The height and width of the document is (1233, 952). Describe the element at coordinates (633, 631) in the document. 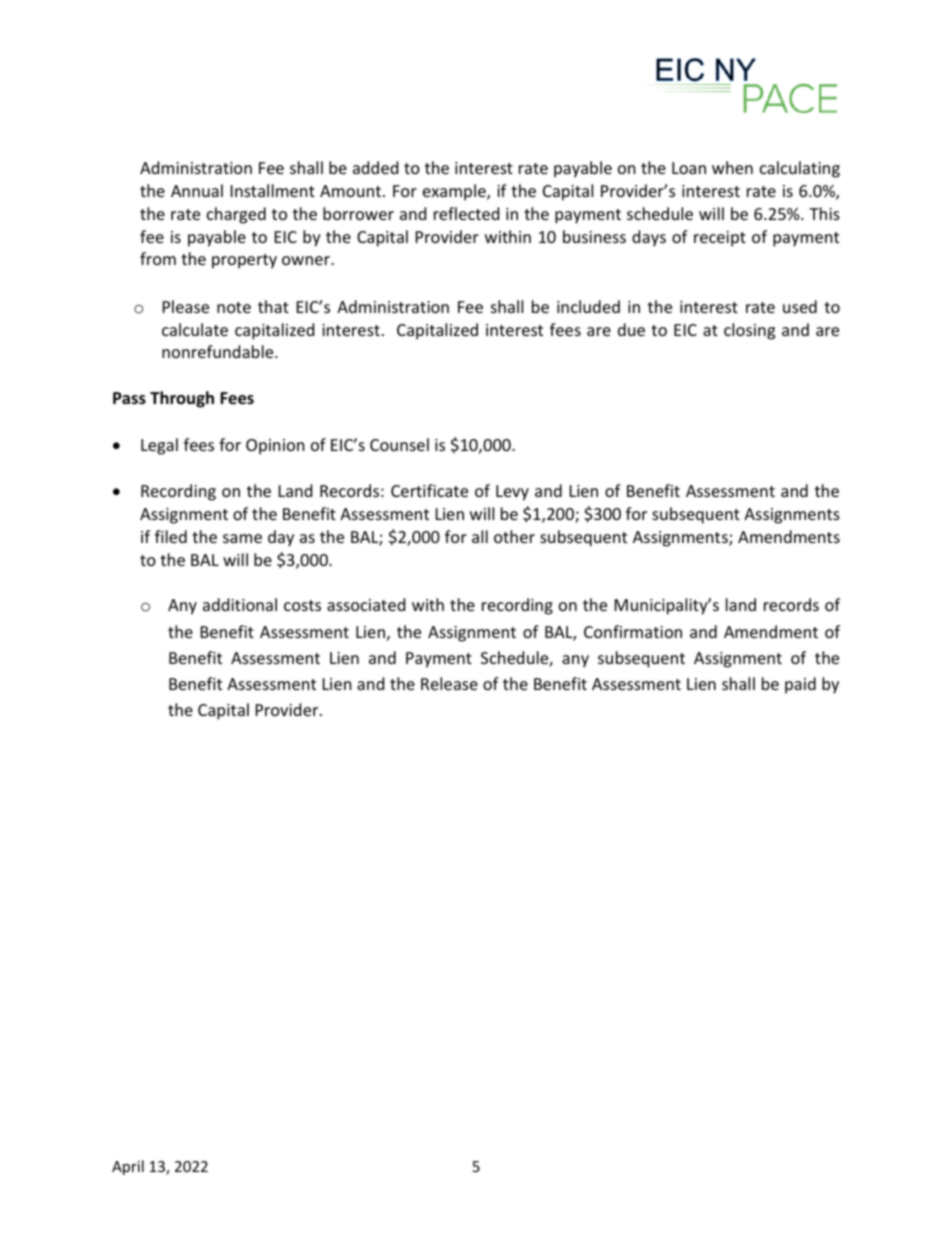

I see `Confirmation` at that location.
